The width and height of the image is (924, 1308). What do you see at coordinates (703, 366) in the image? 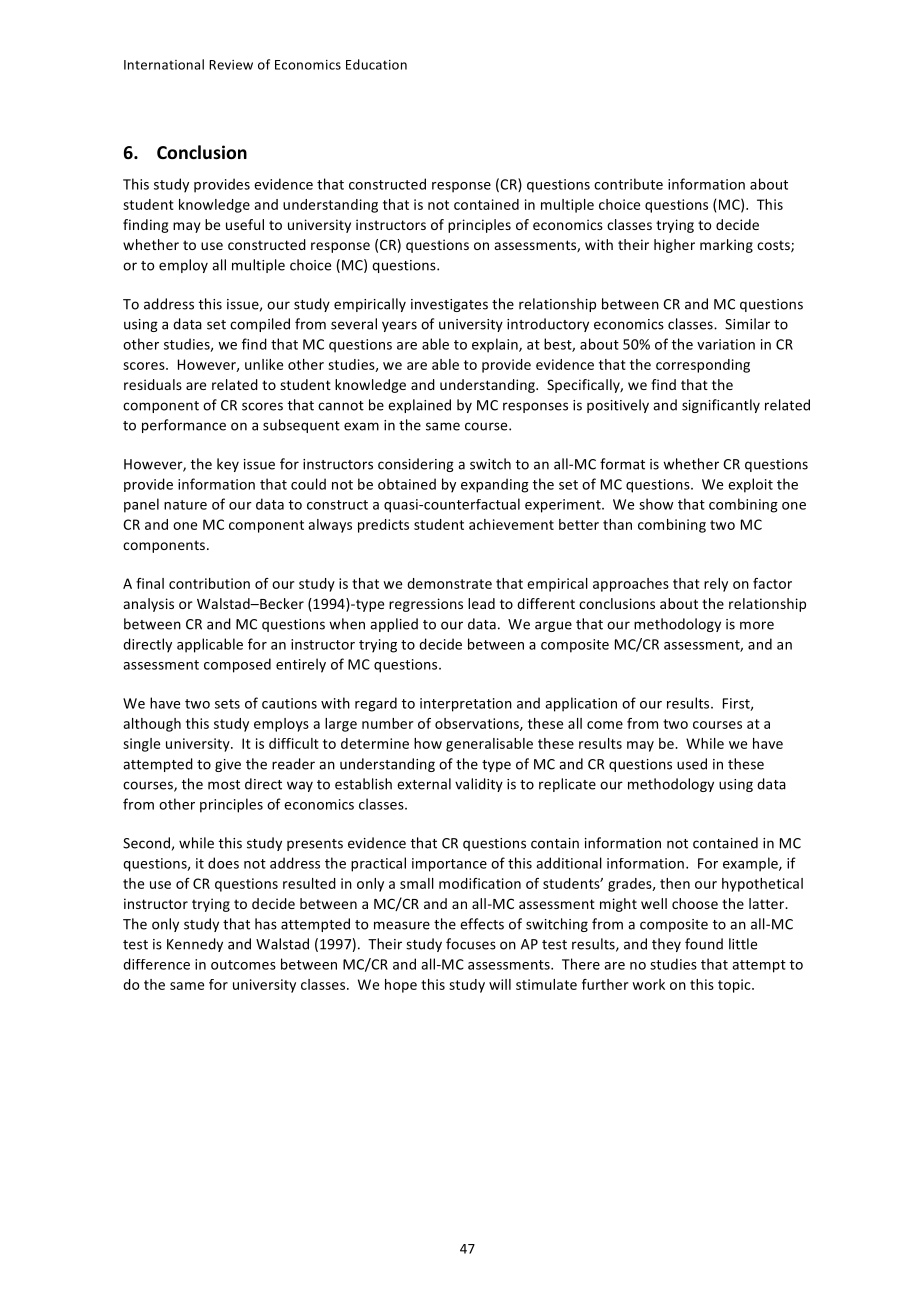
I see `corresponding` at bounding box center [703, 366].
